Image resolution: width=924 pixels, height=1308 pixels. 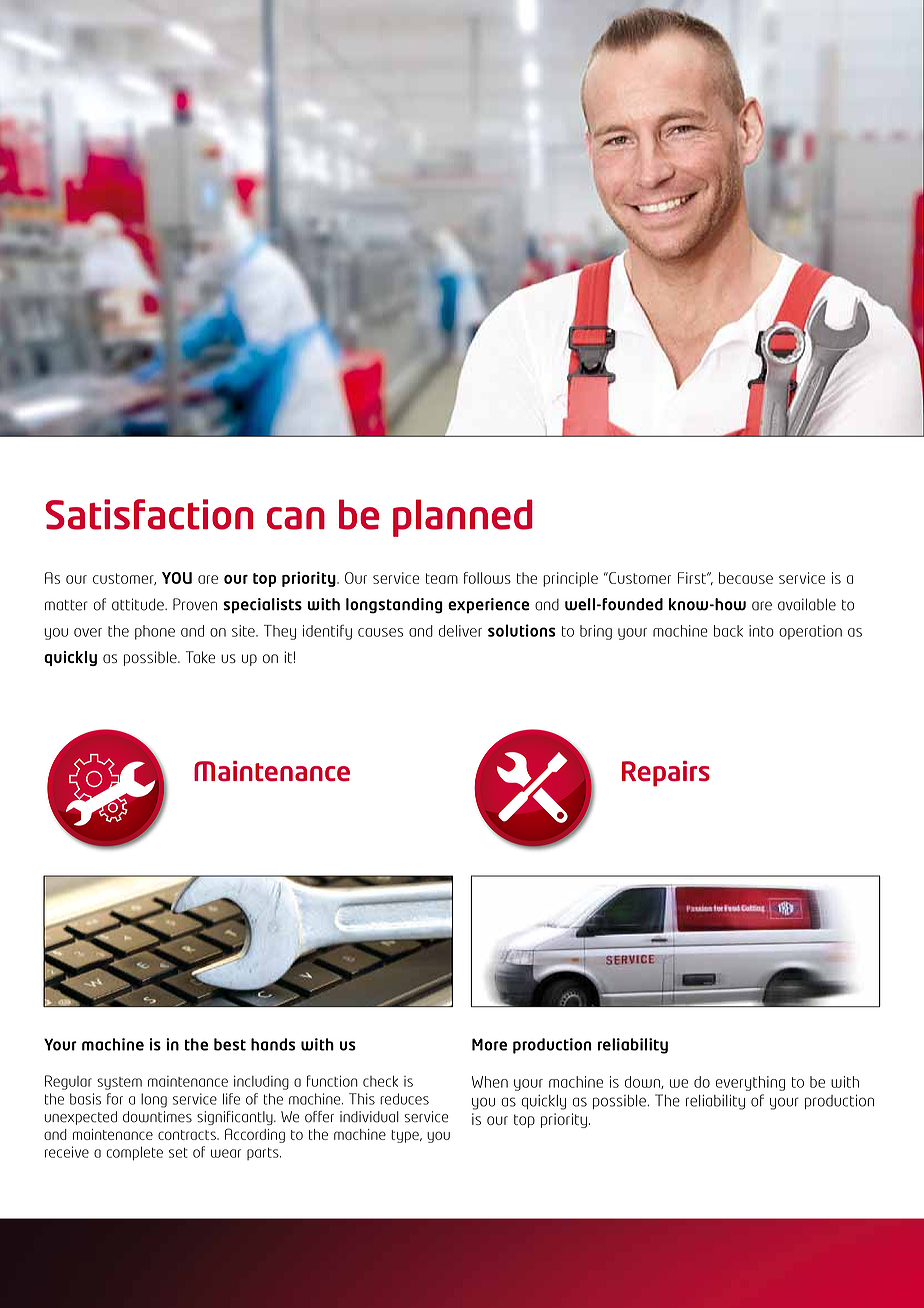 I want to click on Satisfaction, so click(x=149, y=514).
